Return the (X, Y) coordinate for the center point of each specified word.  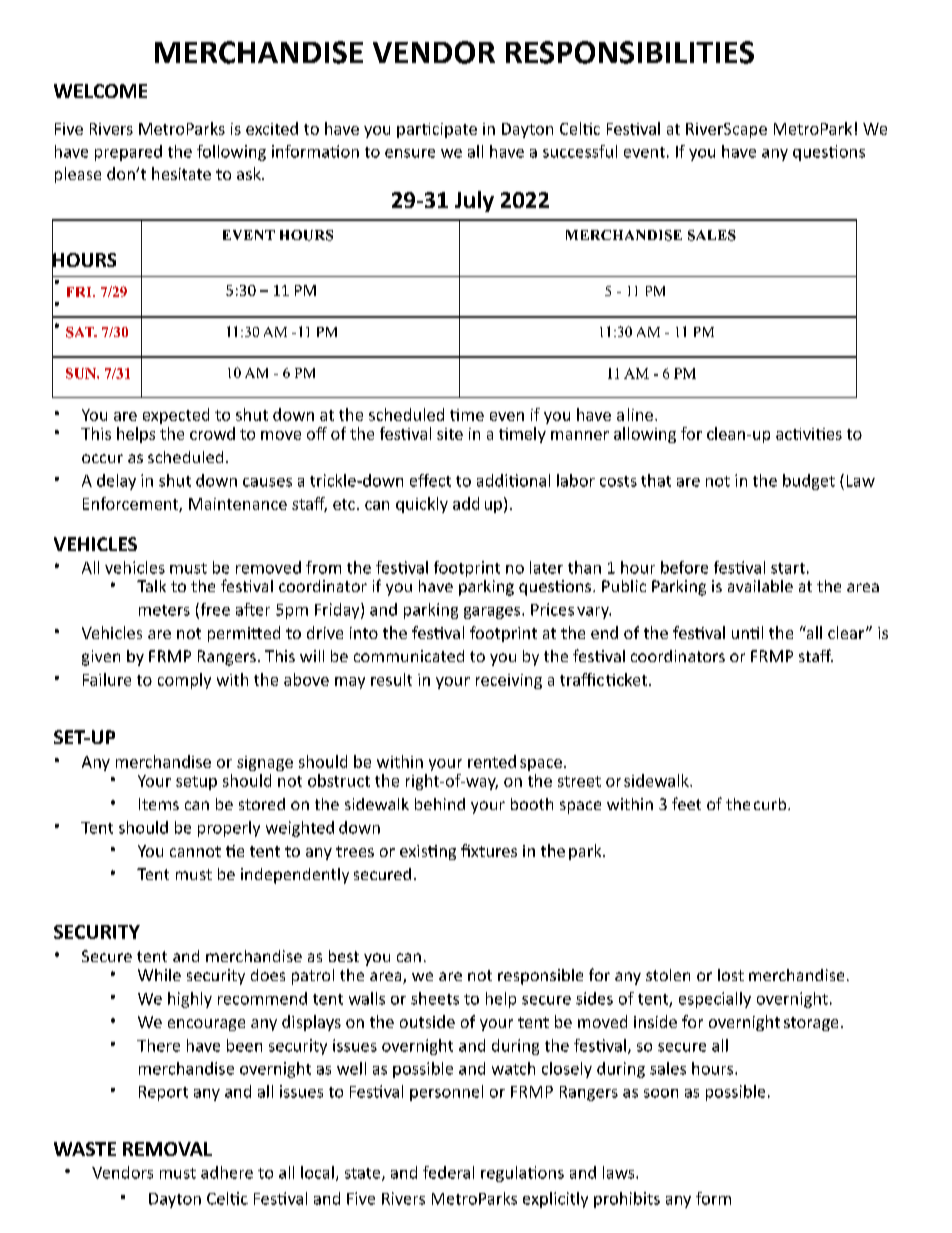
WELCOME (100, 91)
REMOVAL (167, 1149)
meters (164, 610)
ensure (410, 153)
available (760, 586)
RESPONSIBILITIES (630, 52)
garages (493, 613)
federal (448, 1172)
